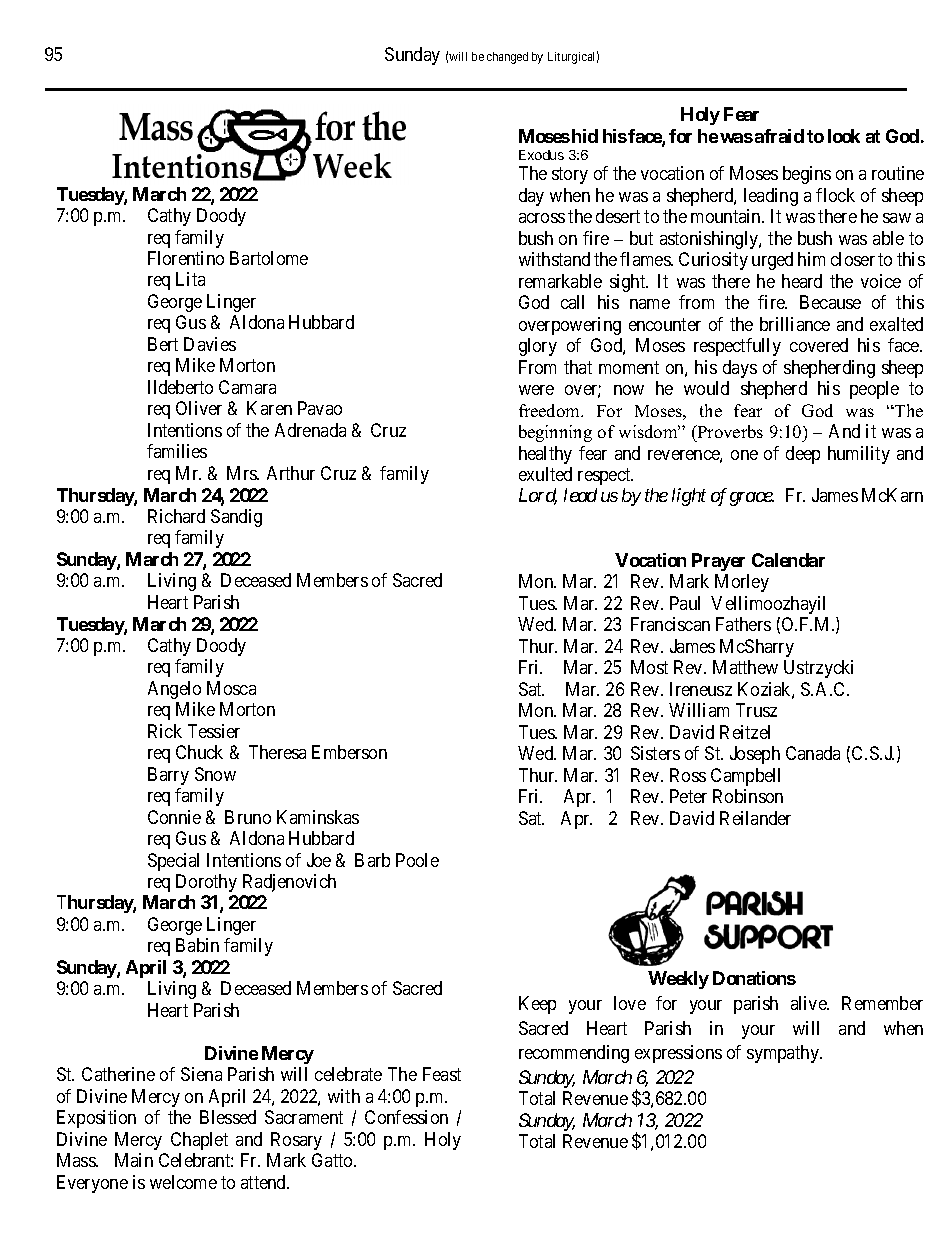 Image resolution: width=952 pixels, height=1233 pixels. Describe the element at coordinates (190, 279) in the screenshot. I see `Lita` at that location.
